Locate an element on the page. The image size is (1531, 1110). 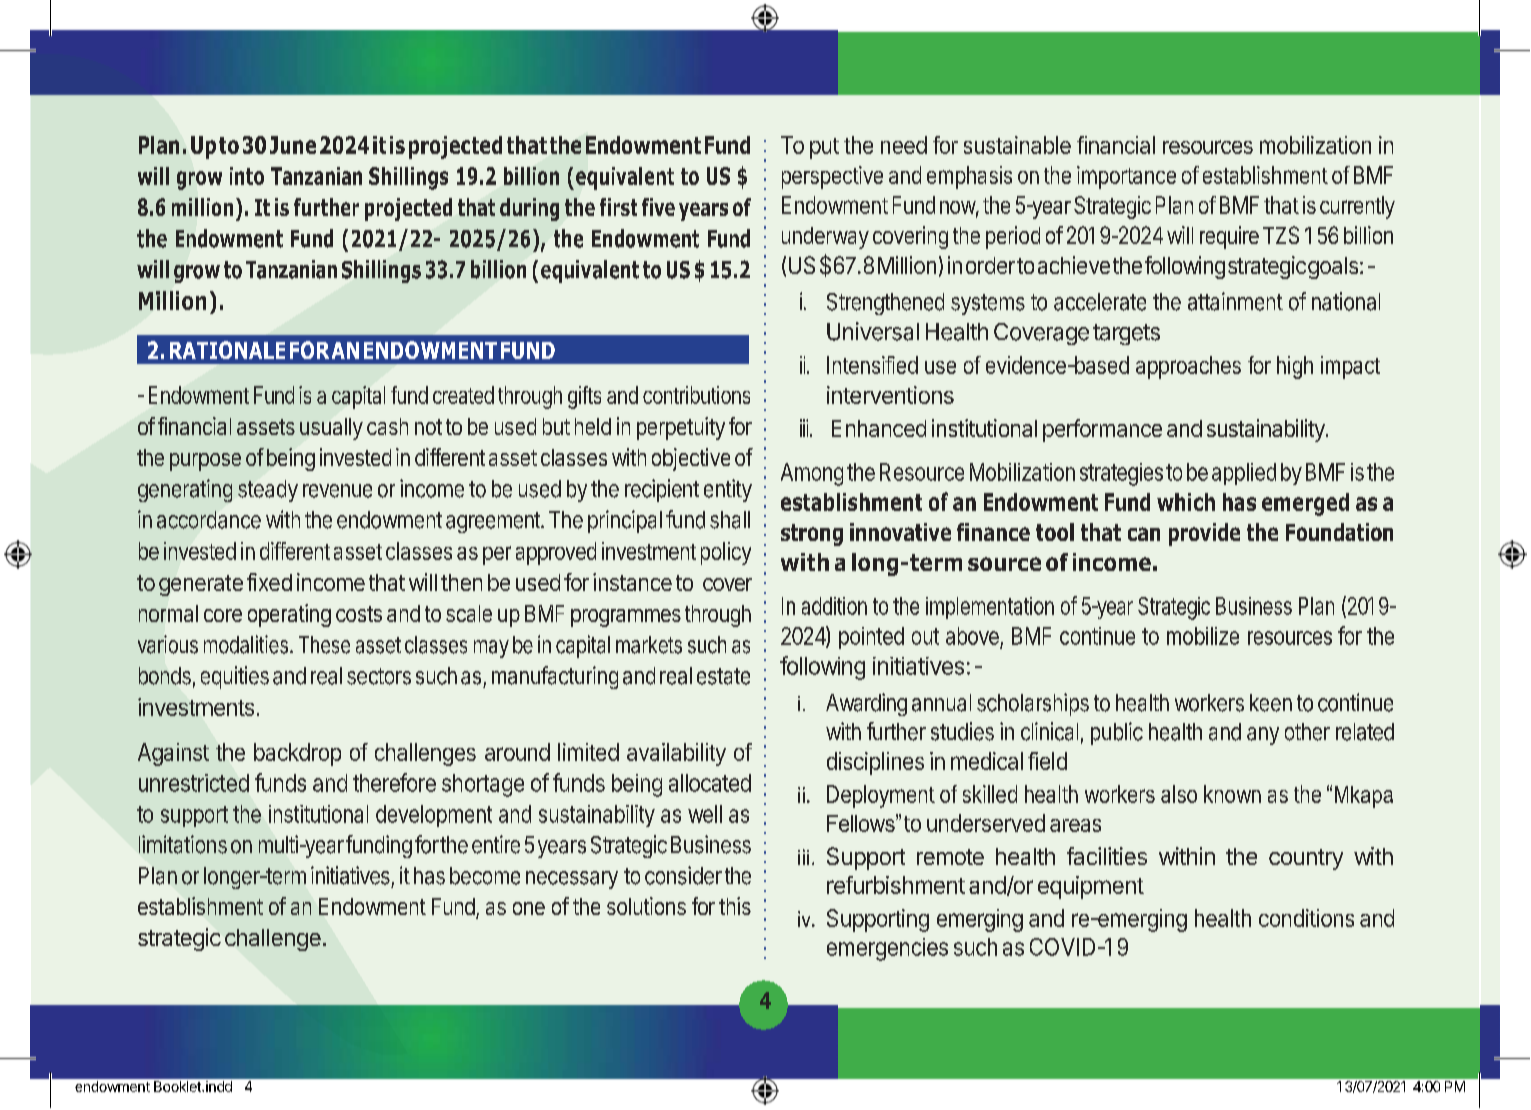
mobilize is located at coordinates (1203, 636).
